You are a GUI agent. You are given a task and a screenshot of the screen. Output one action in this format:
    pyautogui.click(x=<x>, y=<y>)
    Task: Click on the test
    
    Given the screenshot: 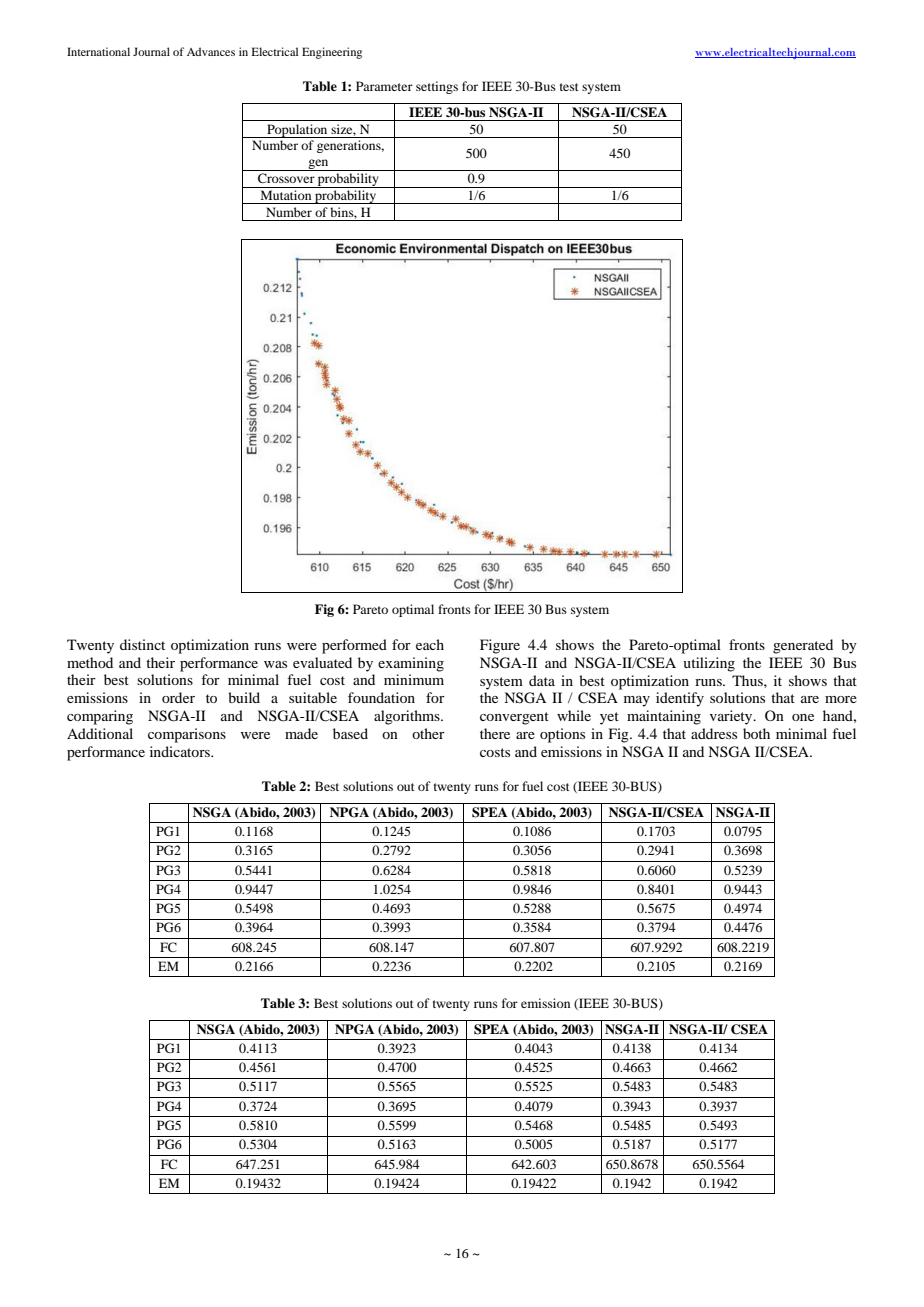 What is the action you would take?
    pyautogui.click(x=569, y=87)
